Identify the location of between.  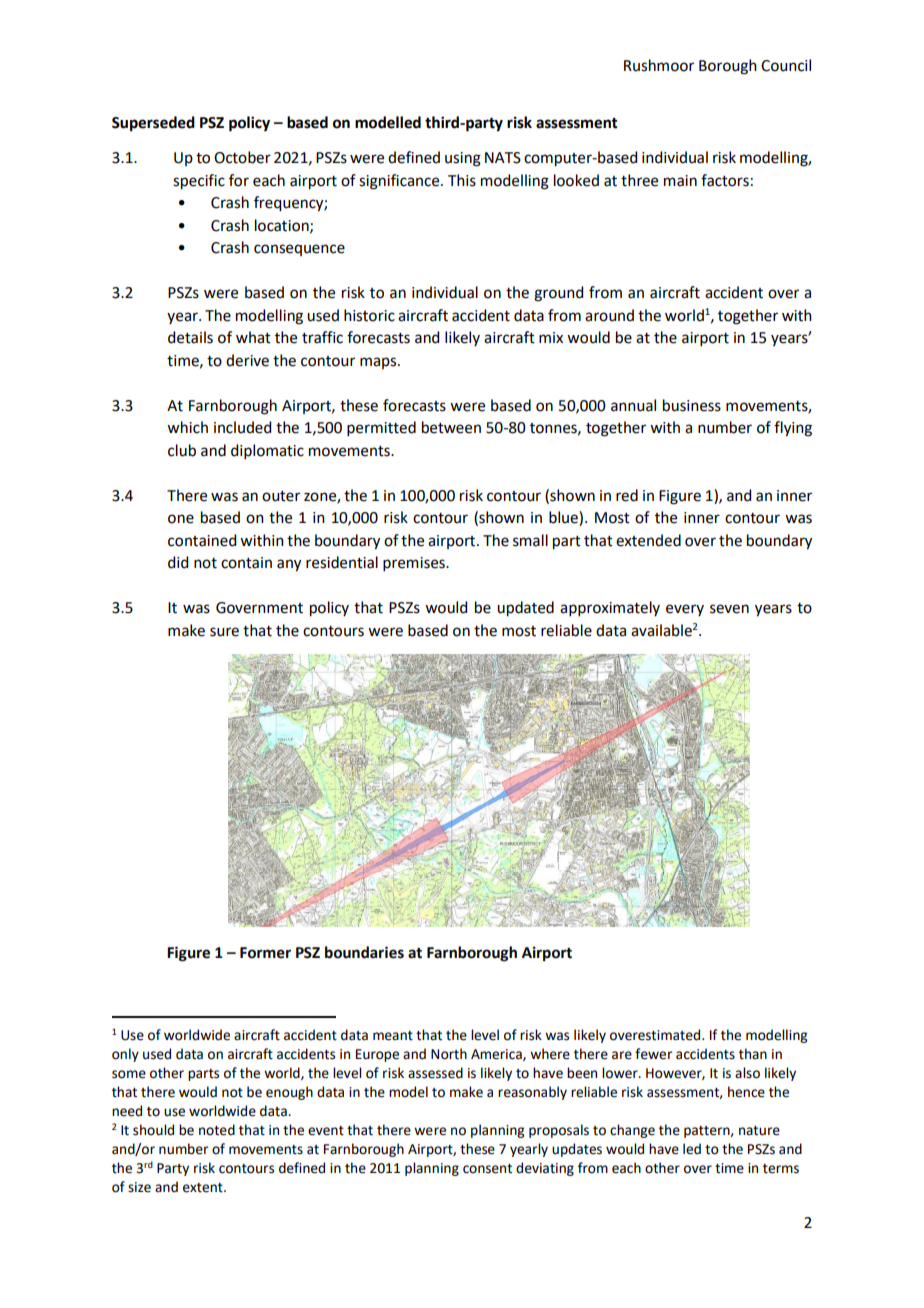
(451, 427).
